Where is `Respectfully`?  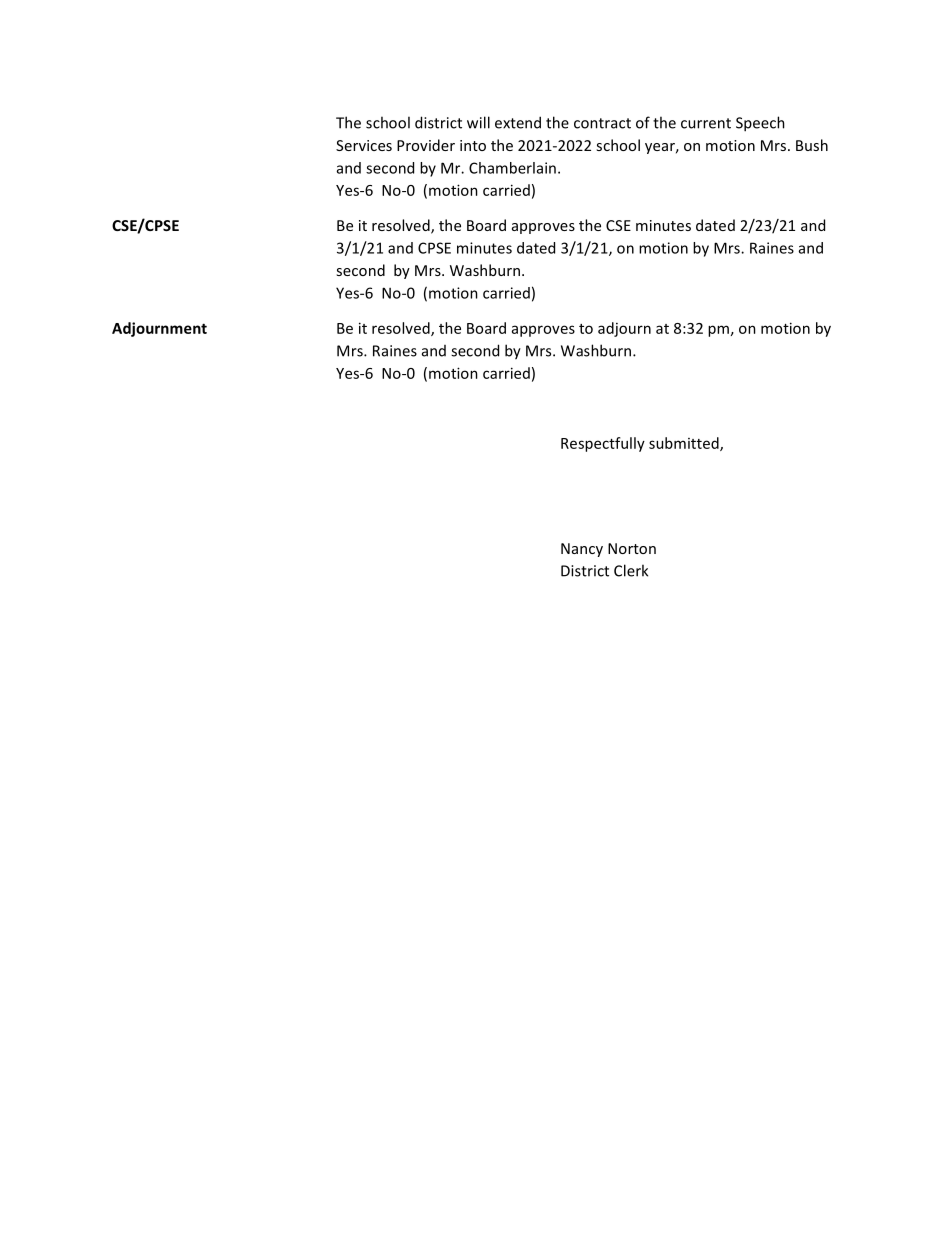
Respectfully is located at coordinates (603, 444).
